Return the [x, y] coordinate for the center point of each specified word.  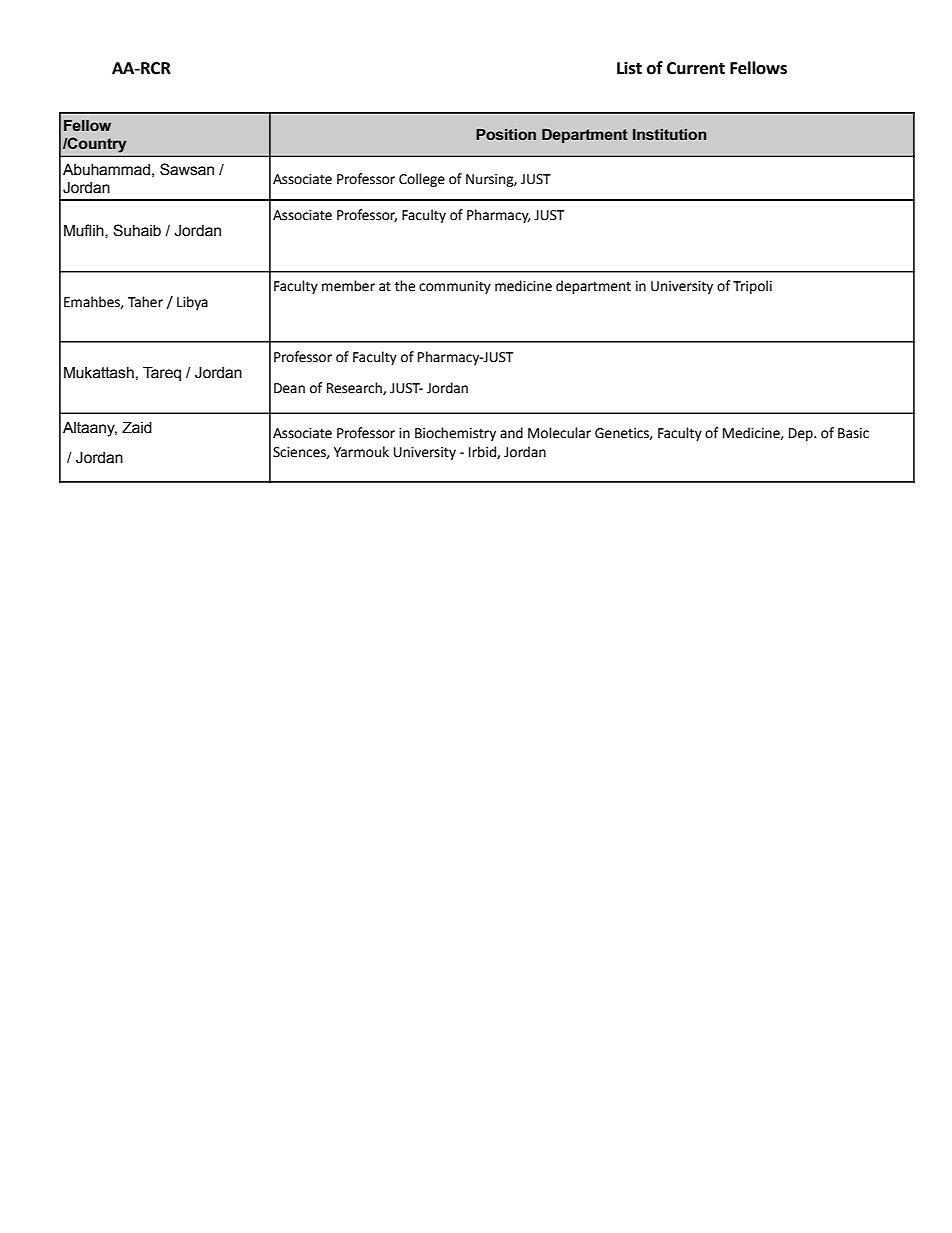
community [455, 287]
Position [506, 135]
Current [696, 68]
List [629, 68]
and [511, 433]
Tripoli [752, 287]
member [348, 286]
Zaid [137, 427]
